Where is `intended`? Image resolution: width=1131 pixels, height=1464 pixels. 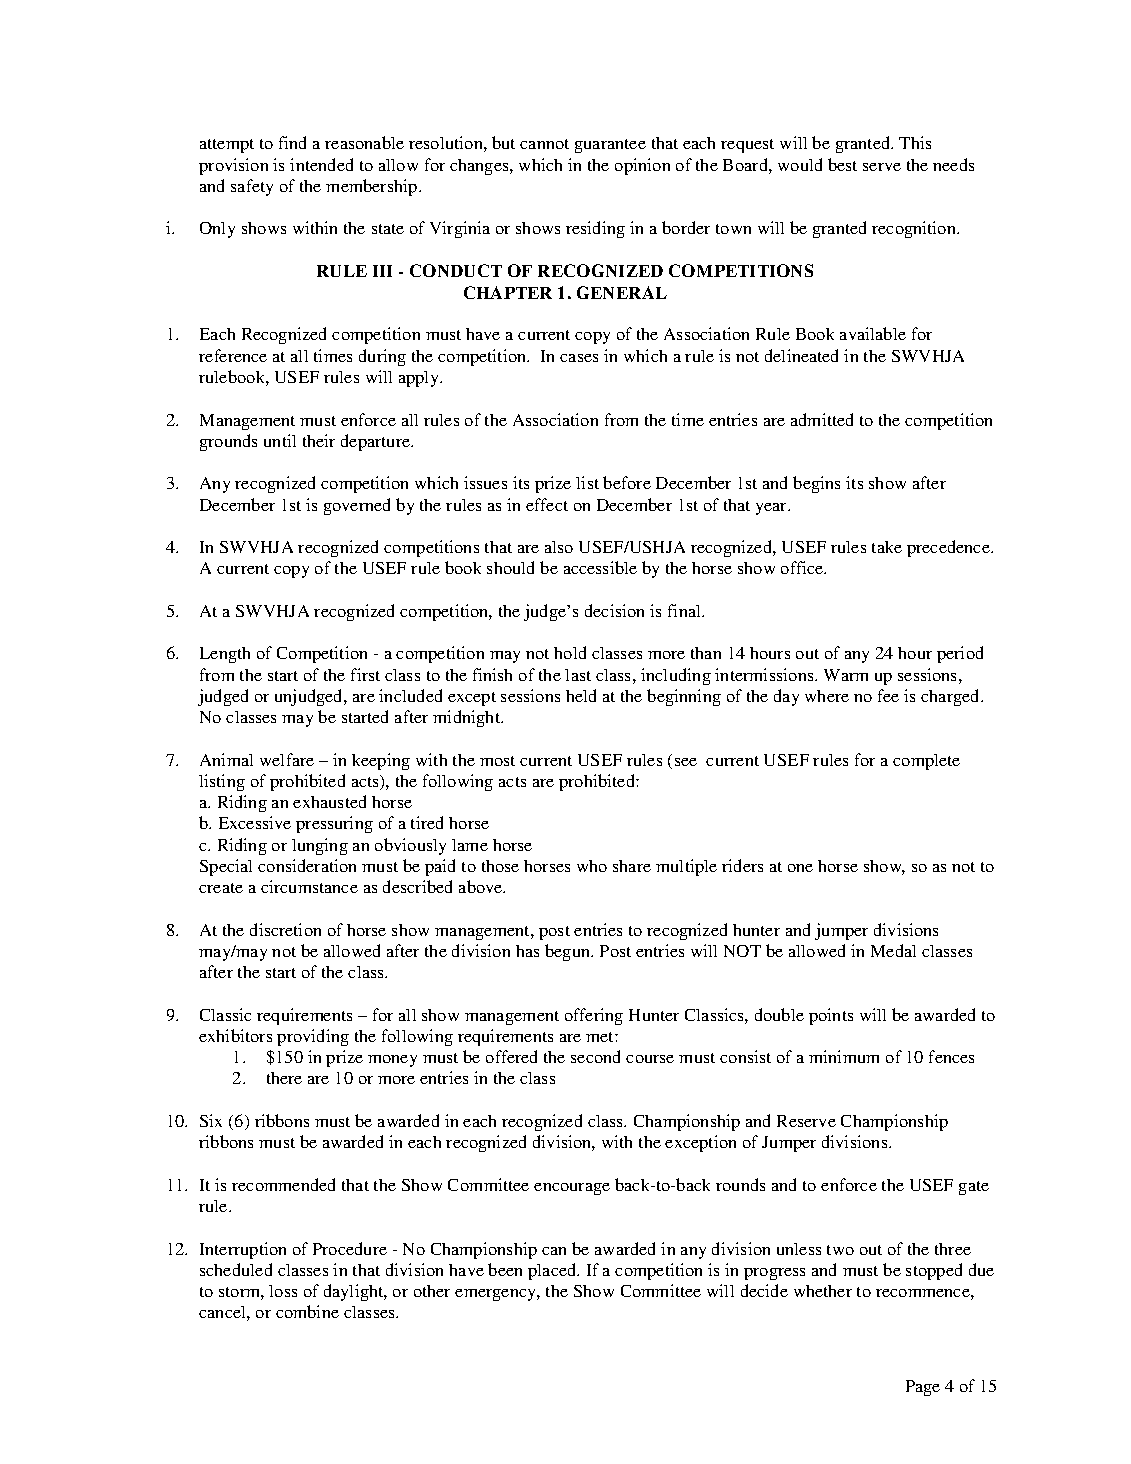
intended is located at coordinates (321, 164).
